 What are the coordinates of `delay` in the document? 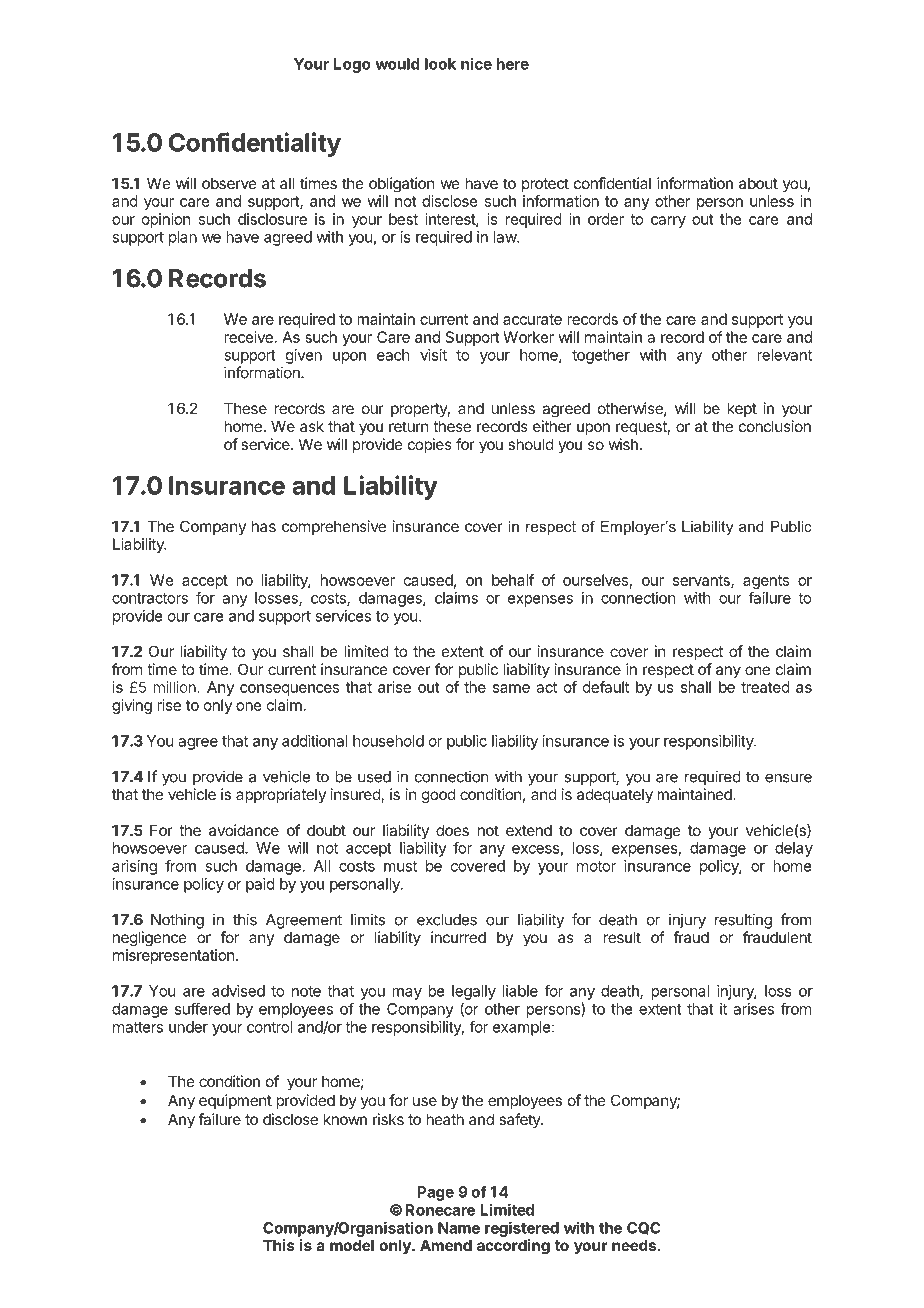 It's located at (794, 849).
